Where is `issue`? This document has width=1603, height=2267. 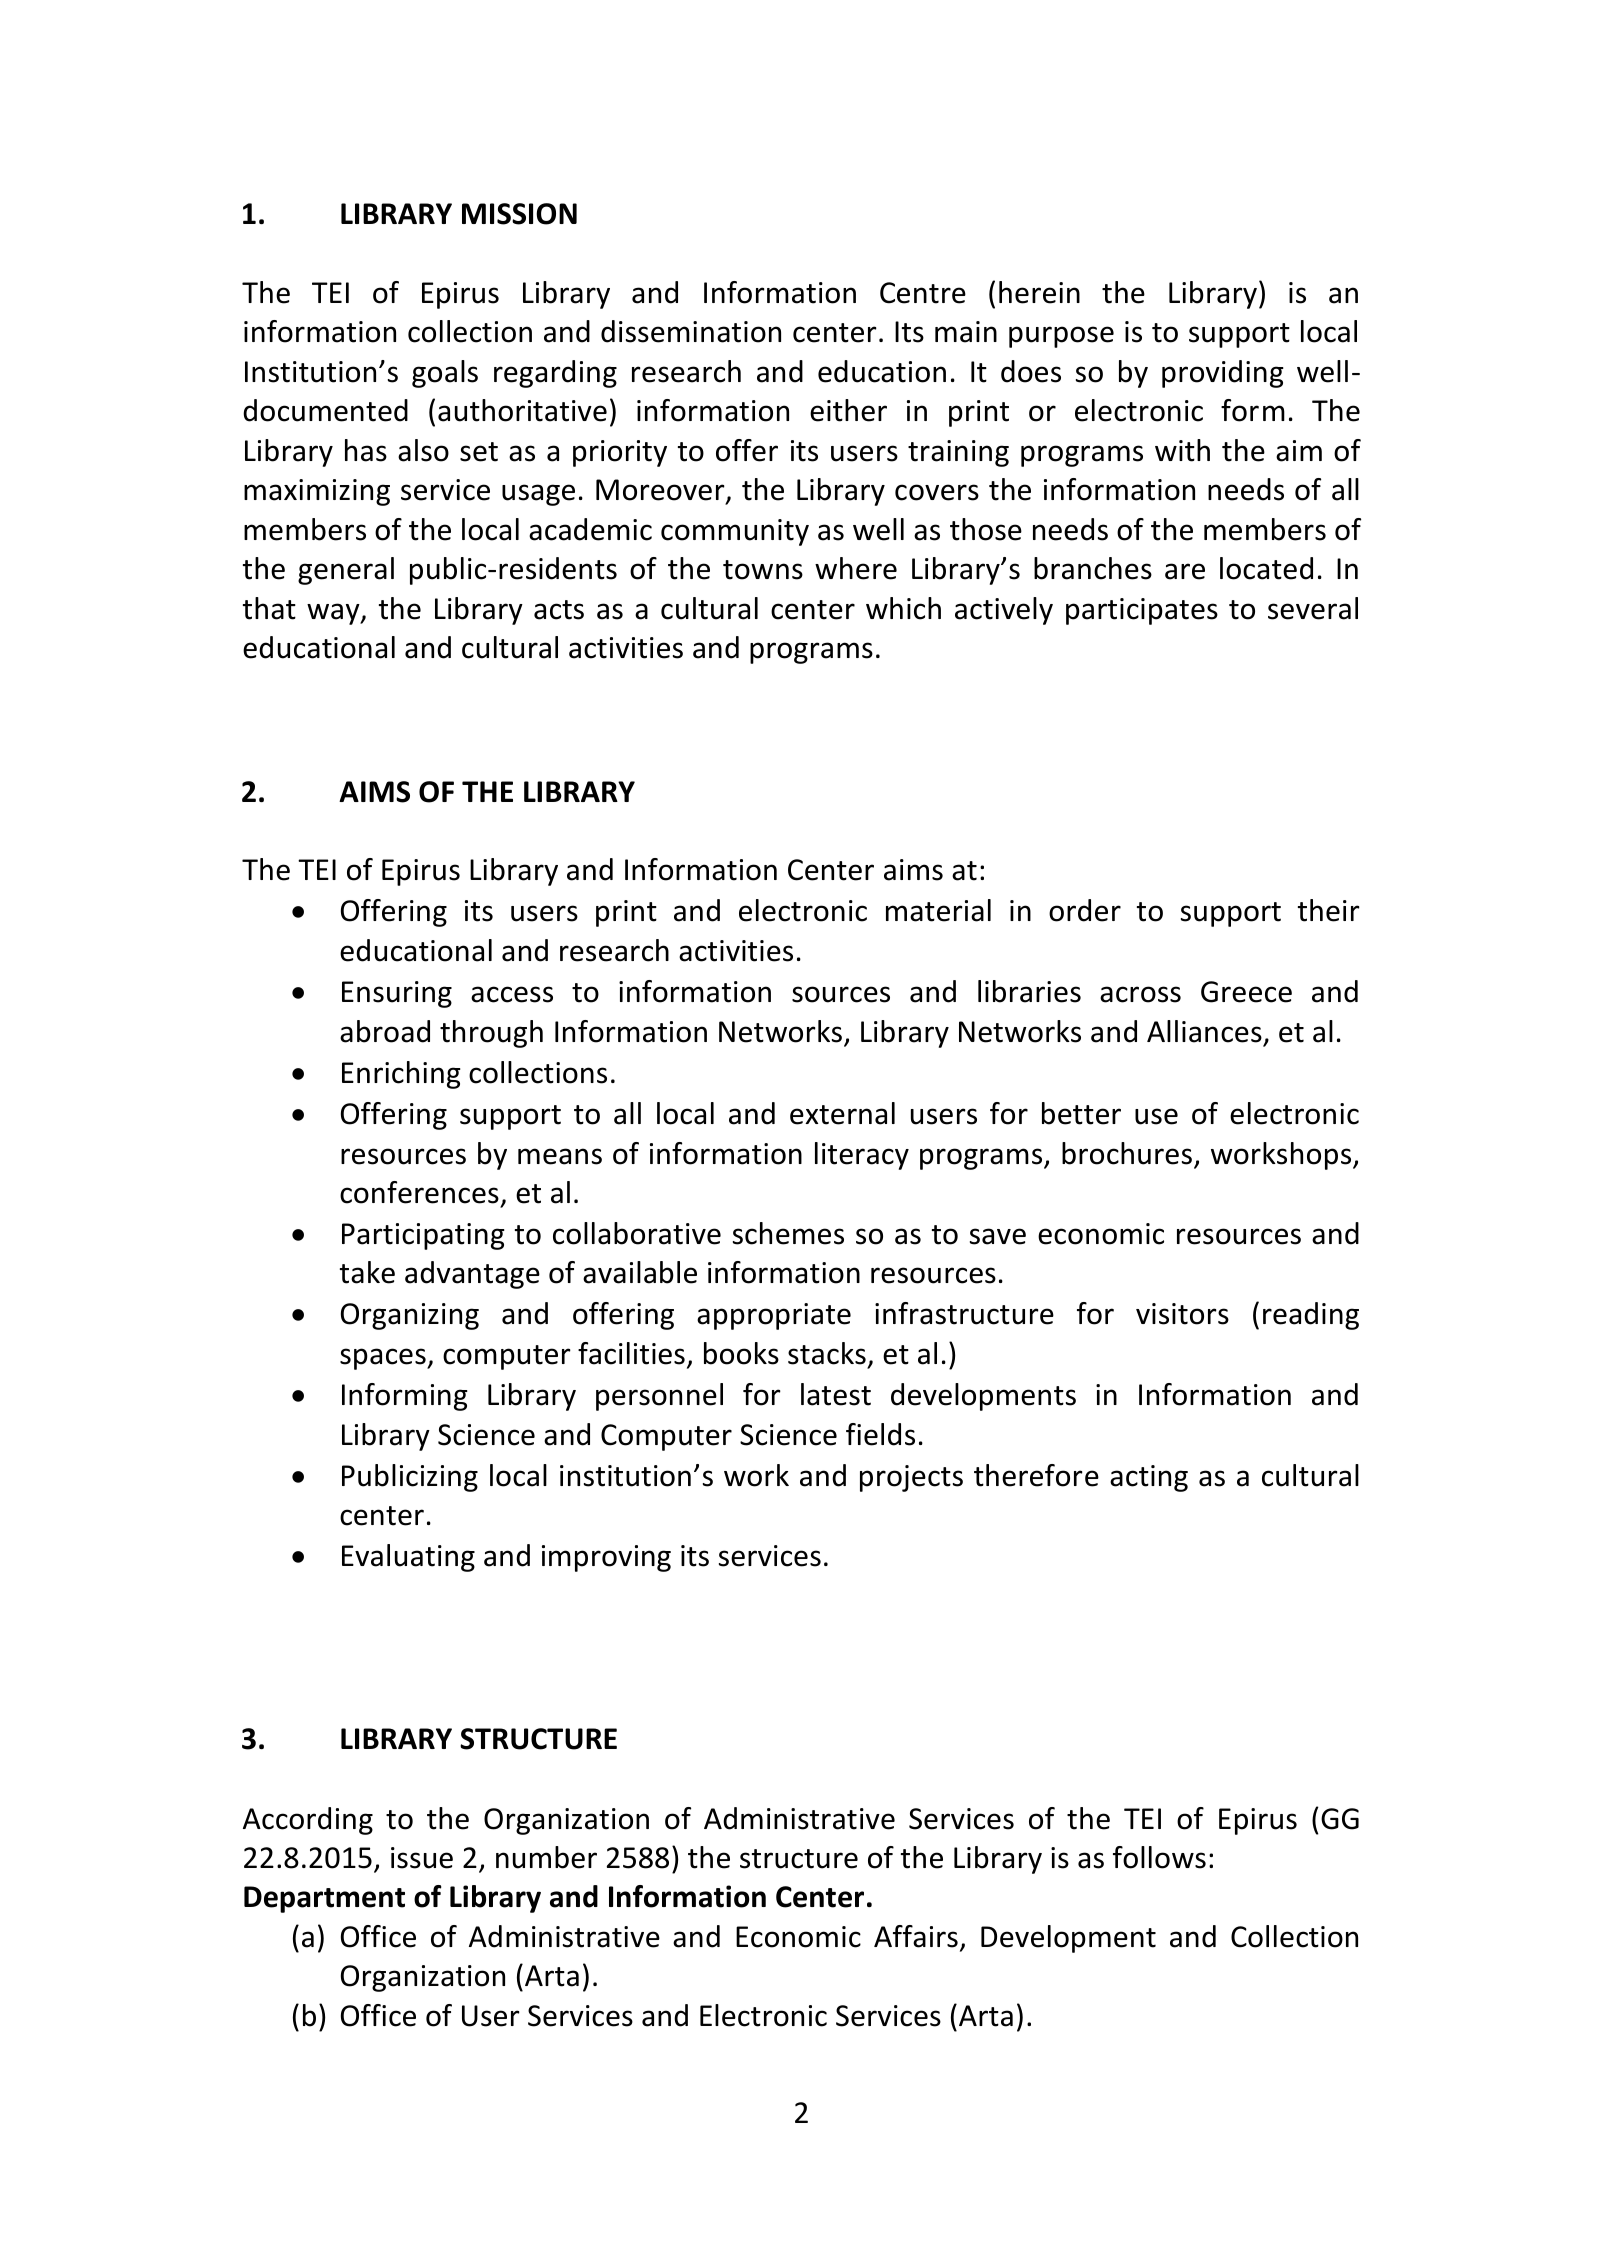 issue is located at coordinates (422, 1858).
